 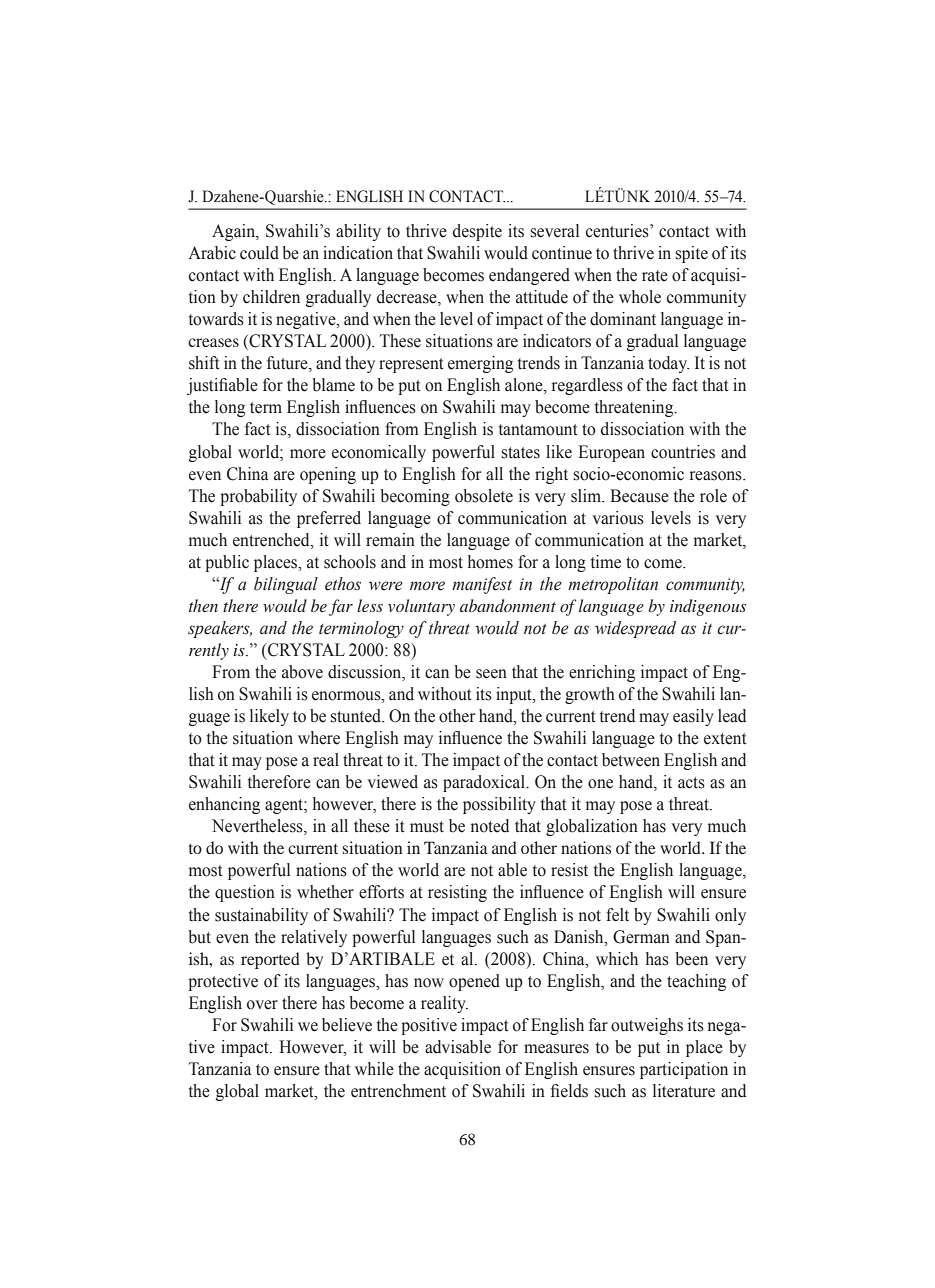 I want to click on seen, so click(x=491, y=674).
